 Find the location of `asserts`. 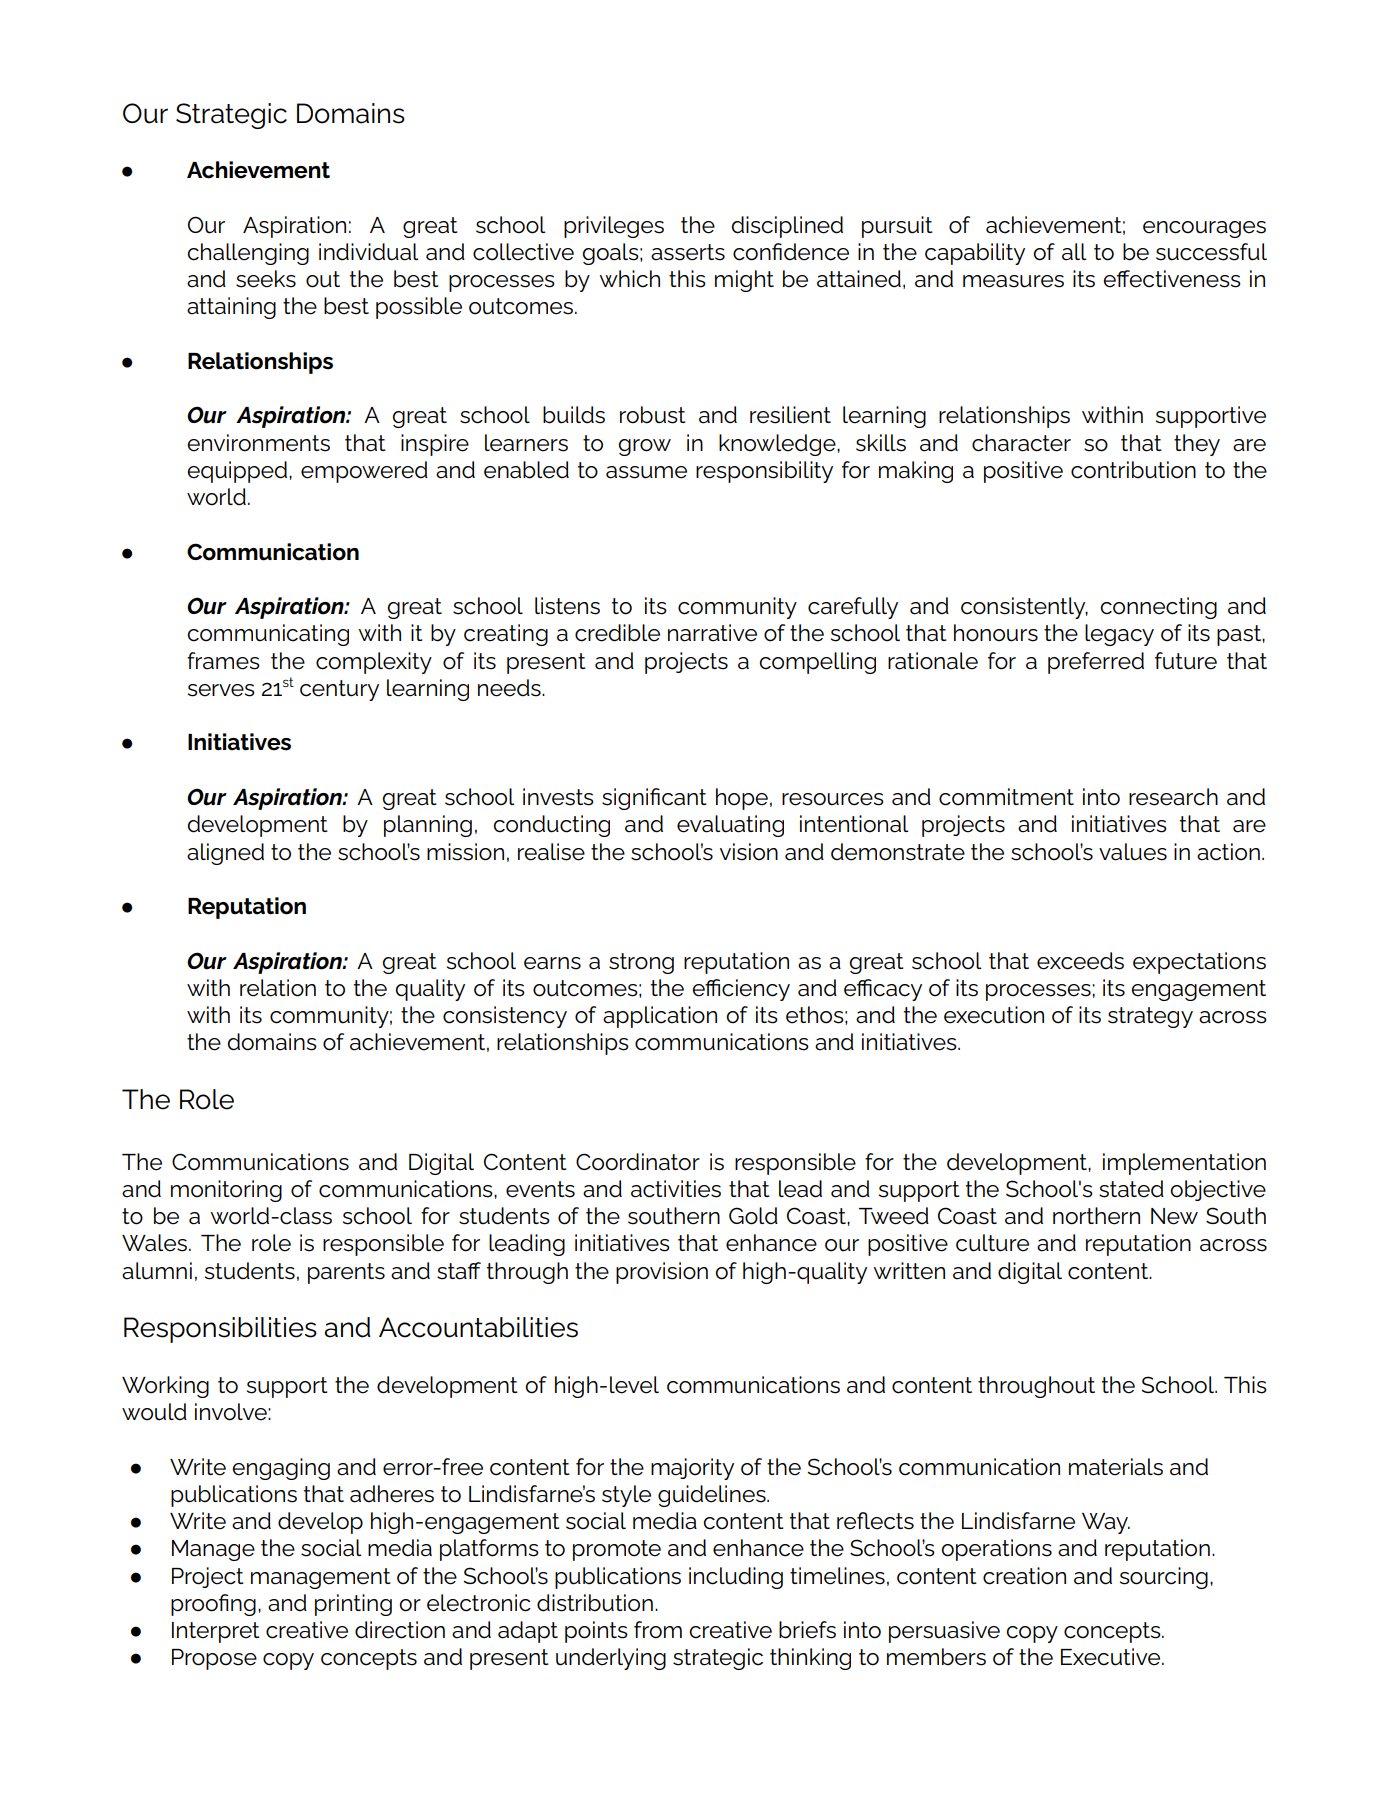

asserts is located at coordinates (688, 252).
